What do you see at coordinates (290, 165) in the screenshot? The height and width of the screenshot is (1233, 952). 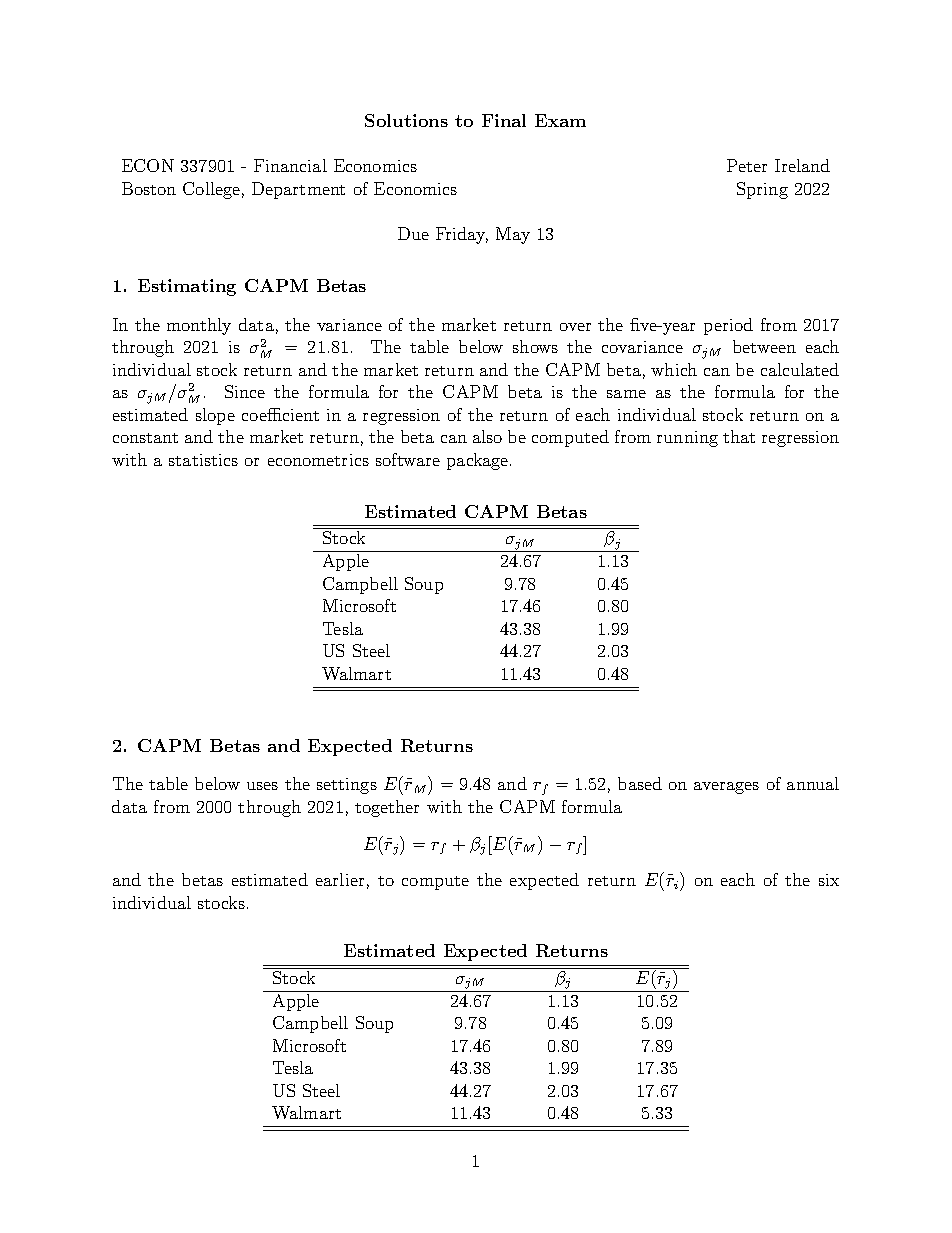 I see `Financial` at bounding box center [290, 165].
